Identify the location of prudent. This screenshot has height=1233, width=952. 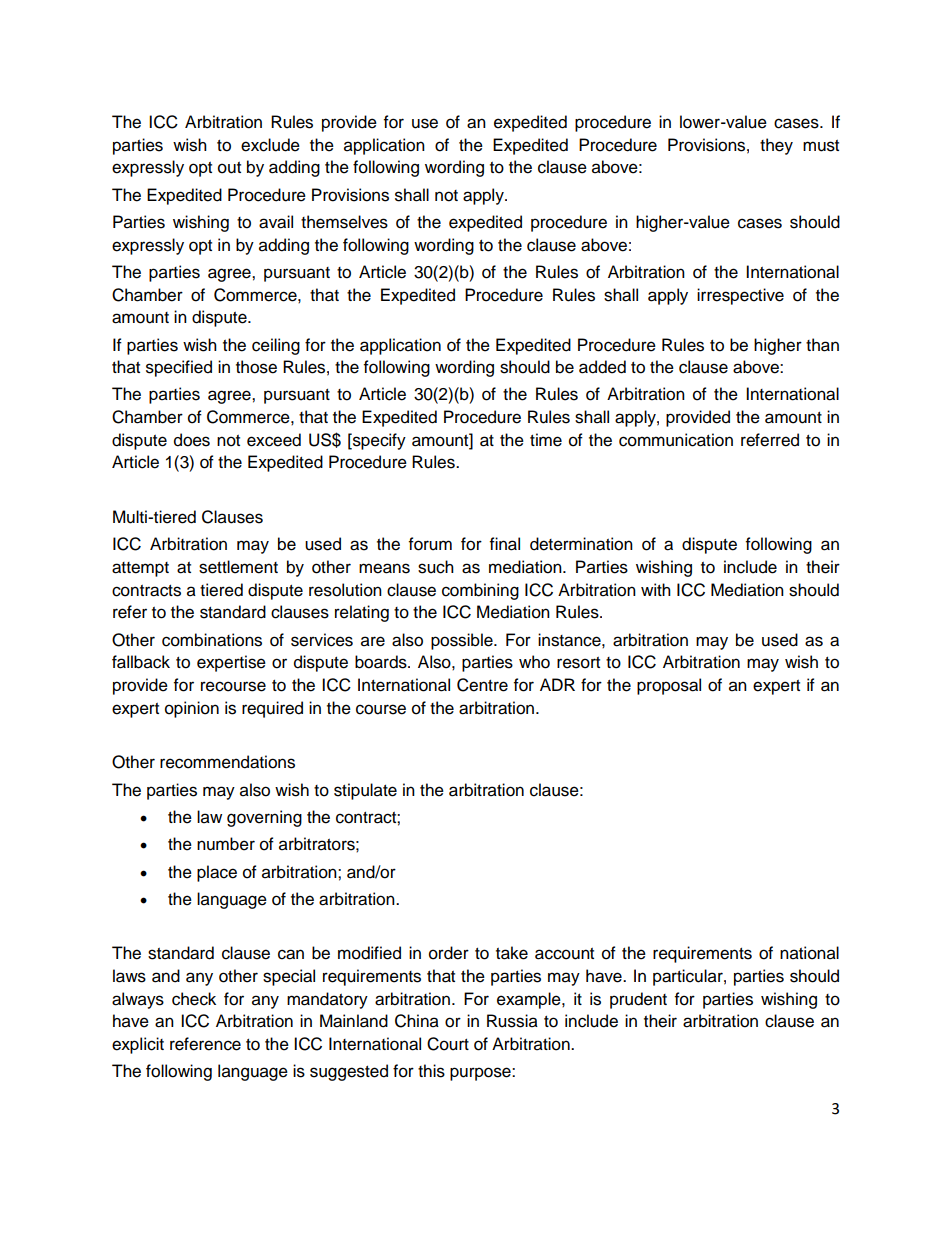
(638, 1000).
